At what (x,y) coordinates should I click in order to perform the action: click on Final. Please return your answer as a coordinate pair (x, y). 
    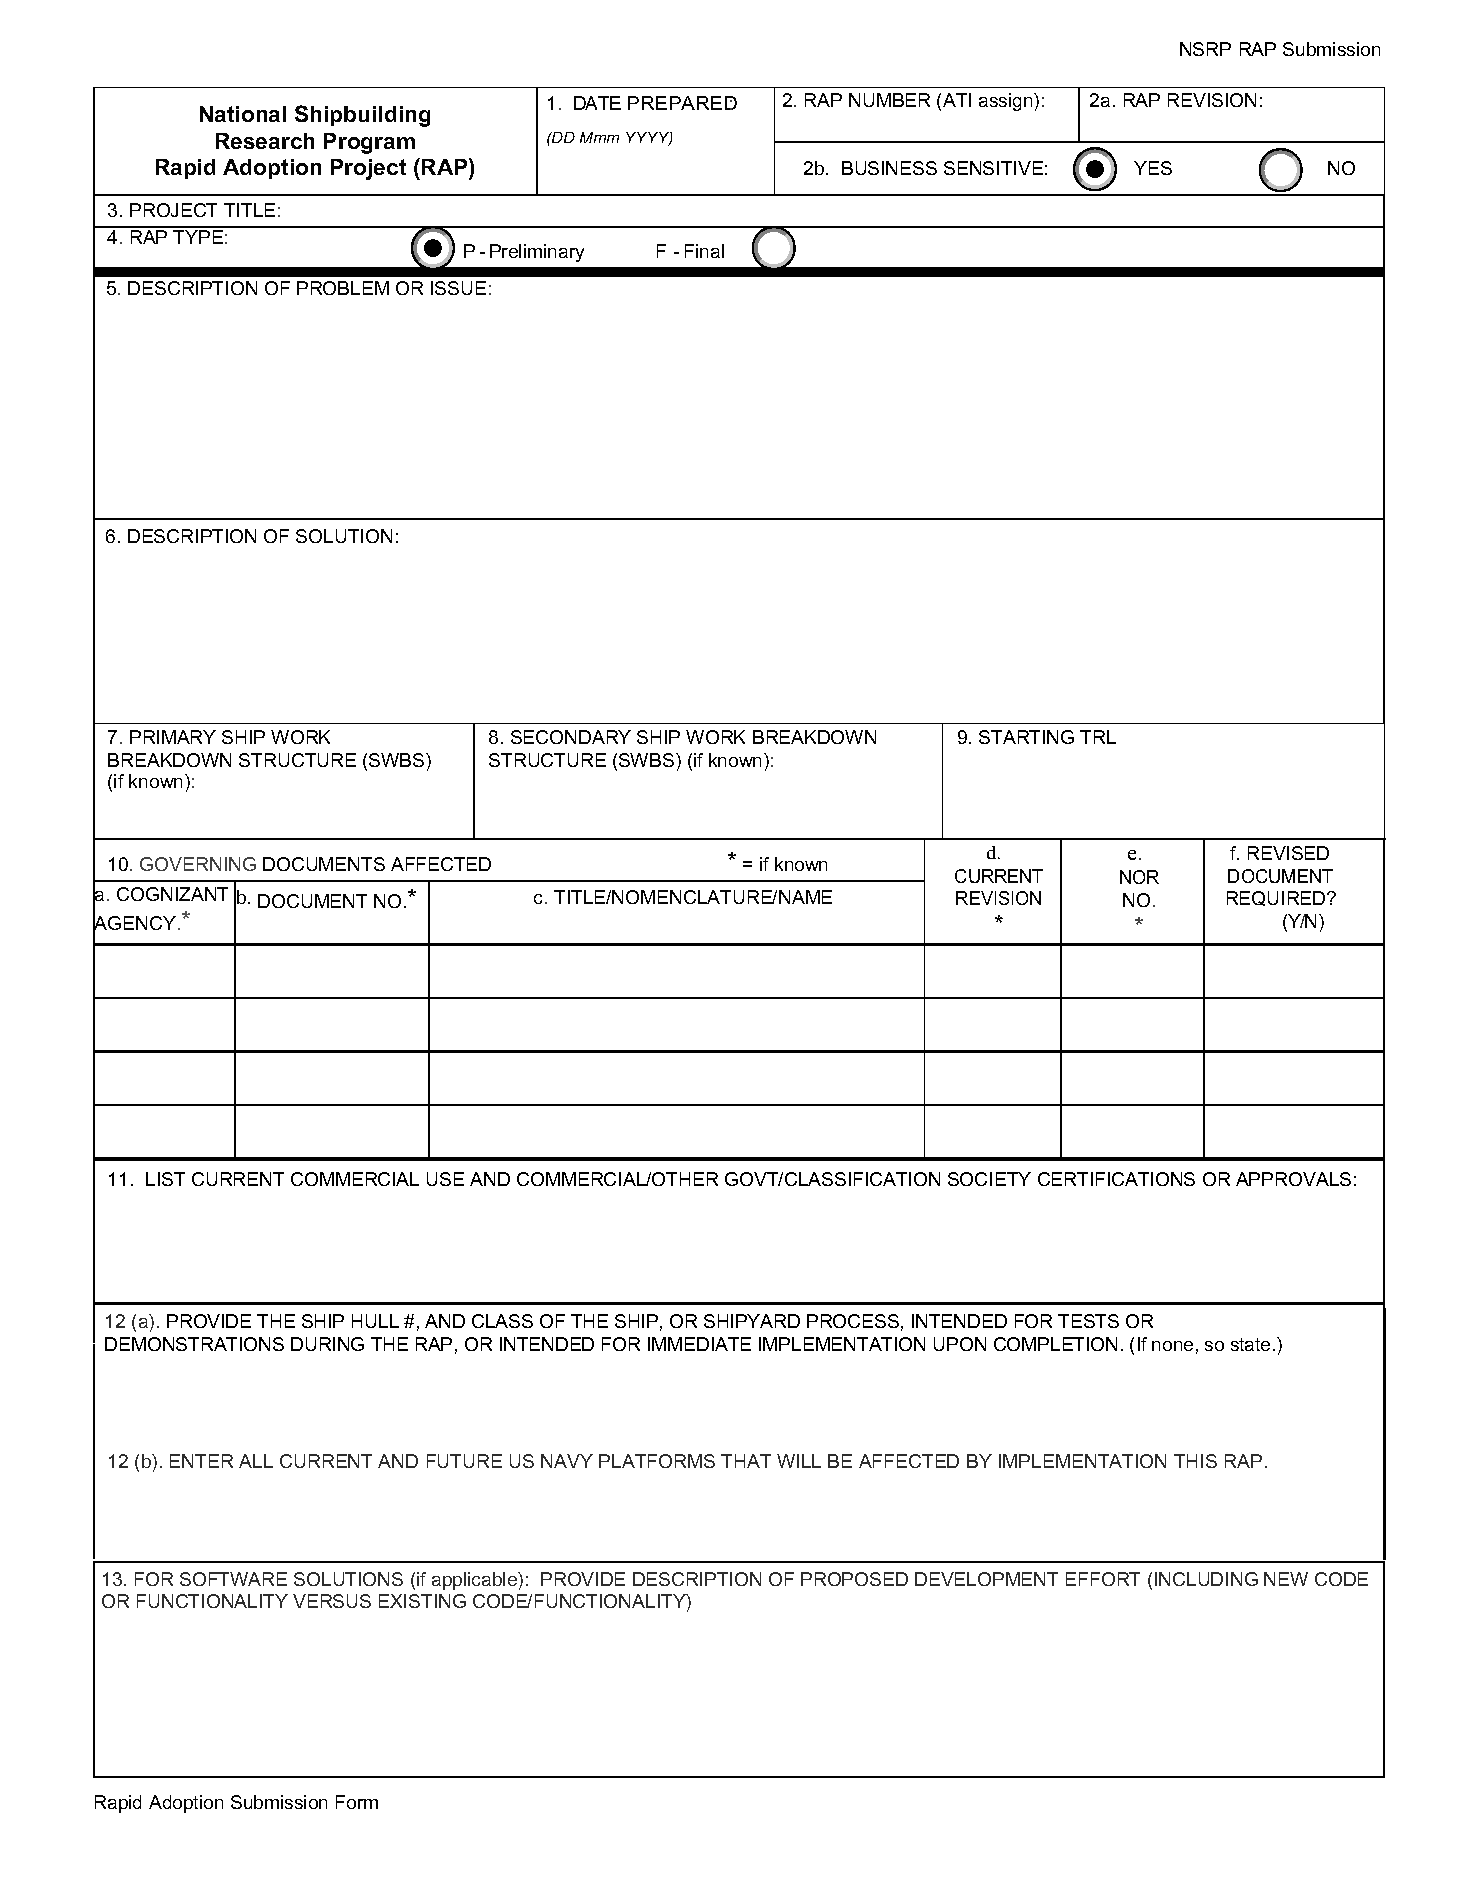
    Looking at the image, I should click on (704, 251).
